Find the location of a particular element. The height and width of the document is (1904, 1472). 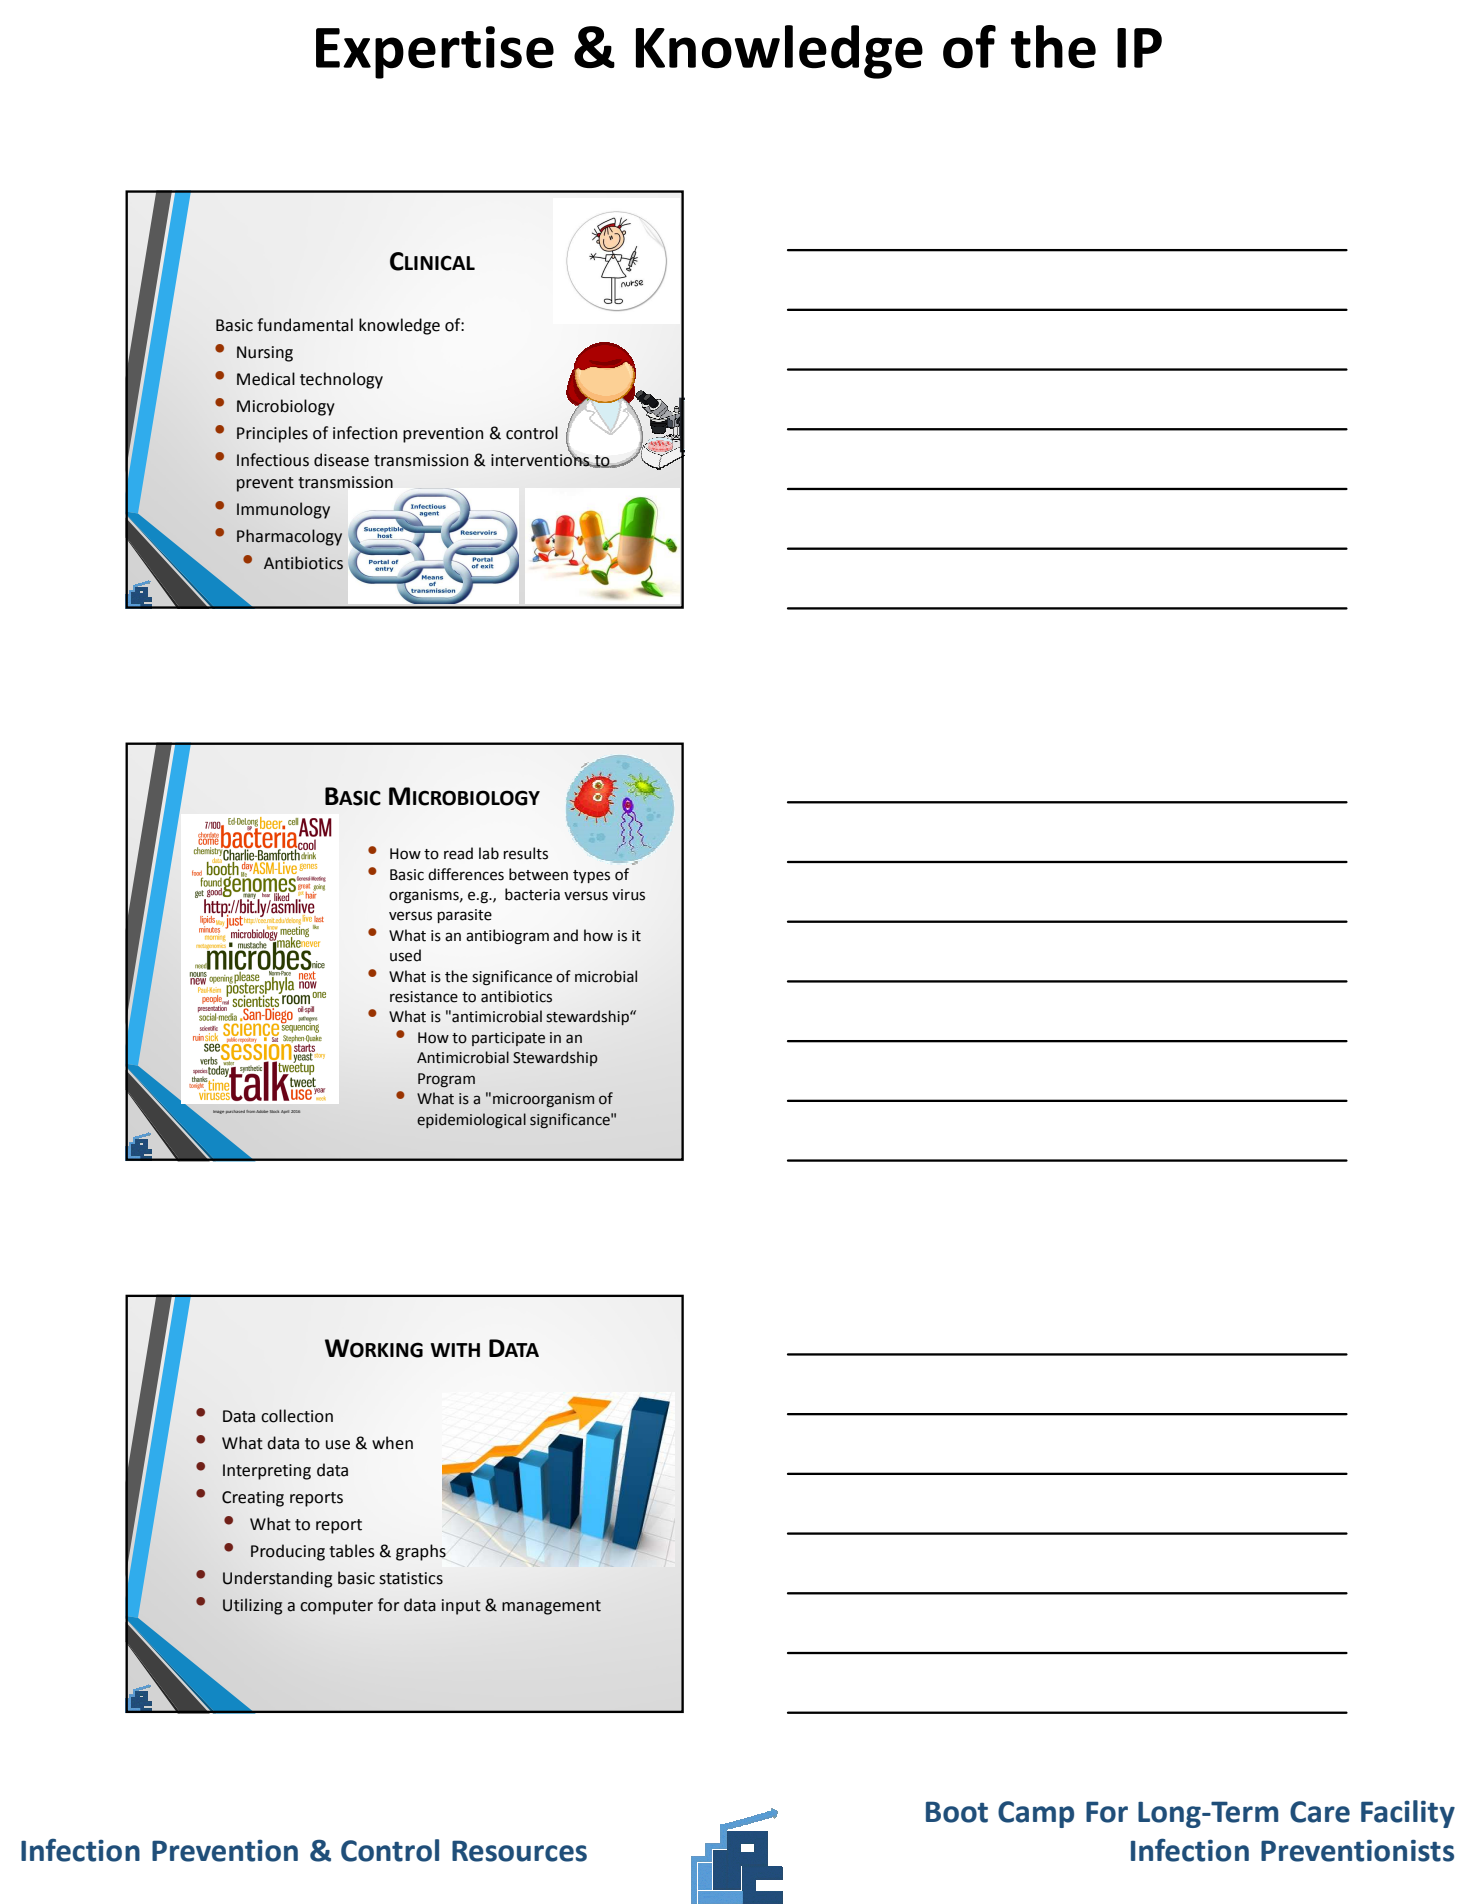

used is located at coordinates (405, 955).
